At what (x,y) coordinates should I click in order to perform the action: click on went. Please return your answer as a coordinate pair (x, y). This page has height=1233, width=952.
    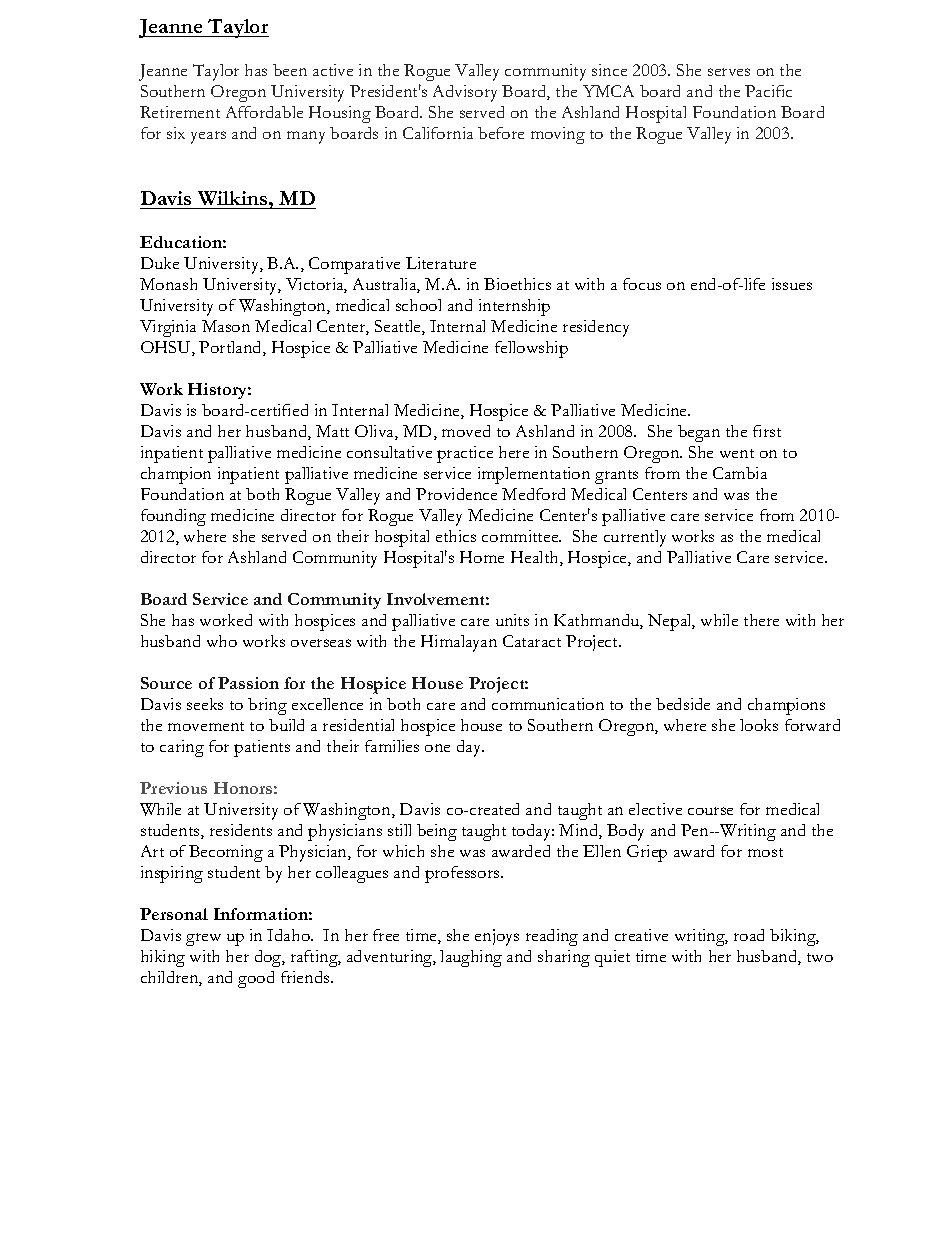
    Looking at the image, I should click on (737, 453).
